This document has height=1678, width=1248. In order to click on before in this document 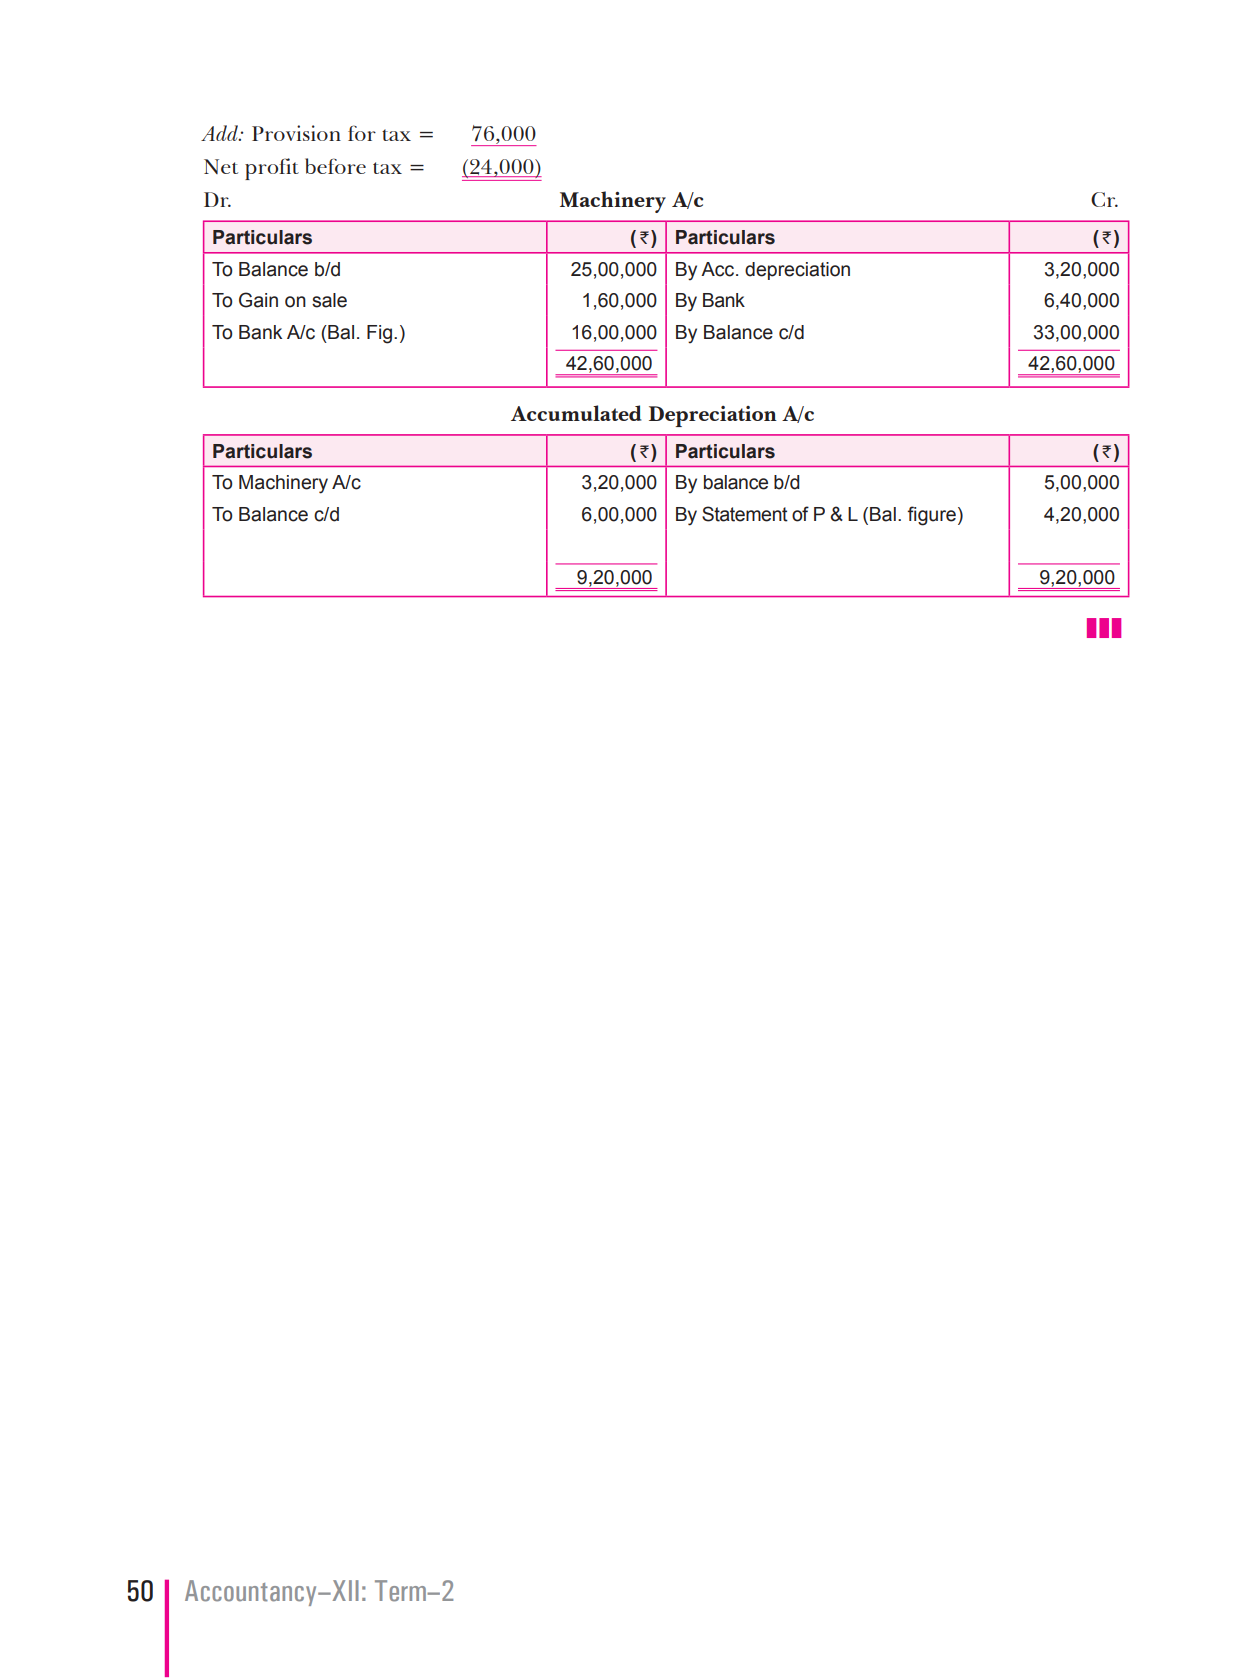, I will do `click(335, 166)`.
